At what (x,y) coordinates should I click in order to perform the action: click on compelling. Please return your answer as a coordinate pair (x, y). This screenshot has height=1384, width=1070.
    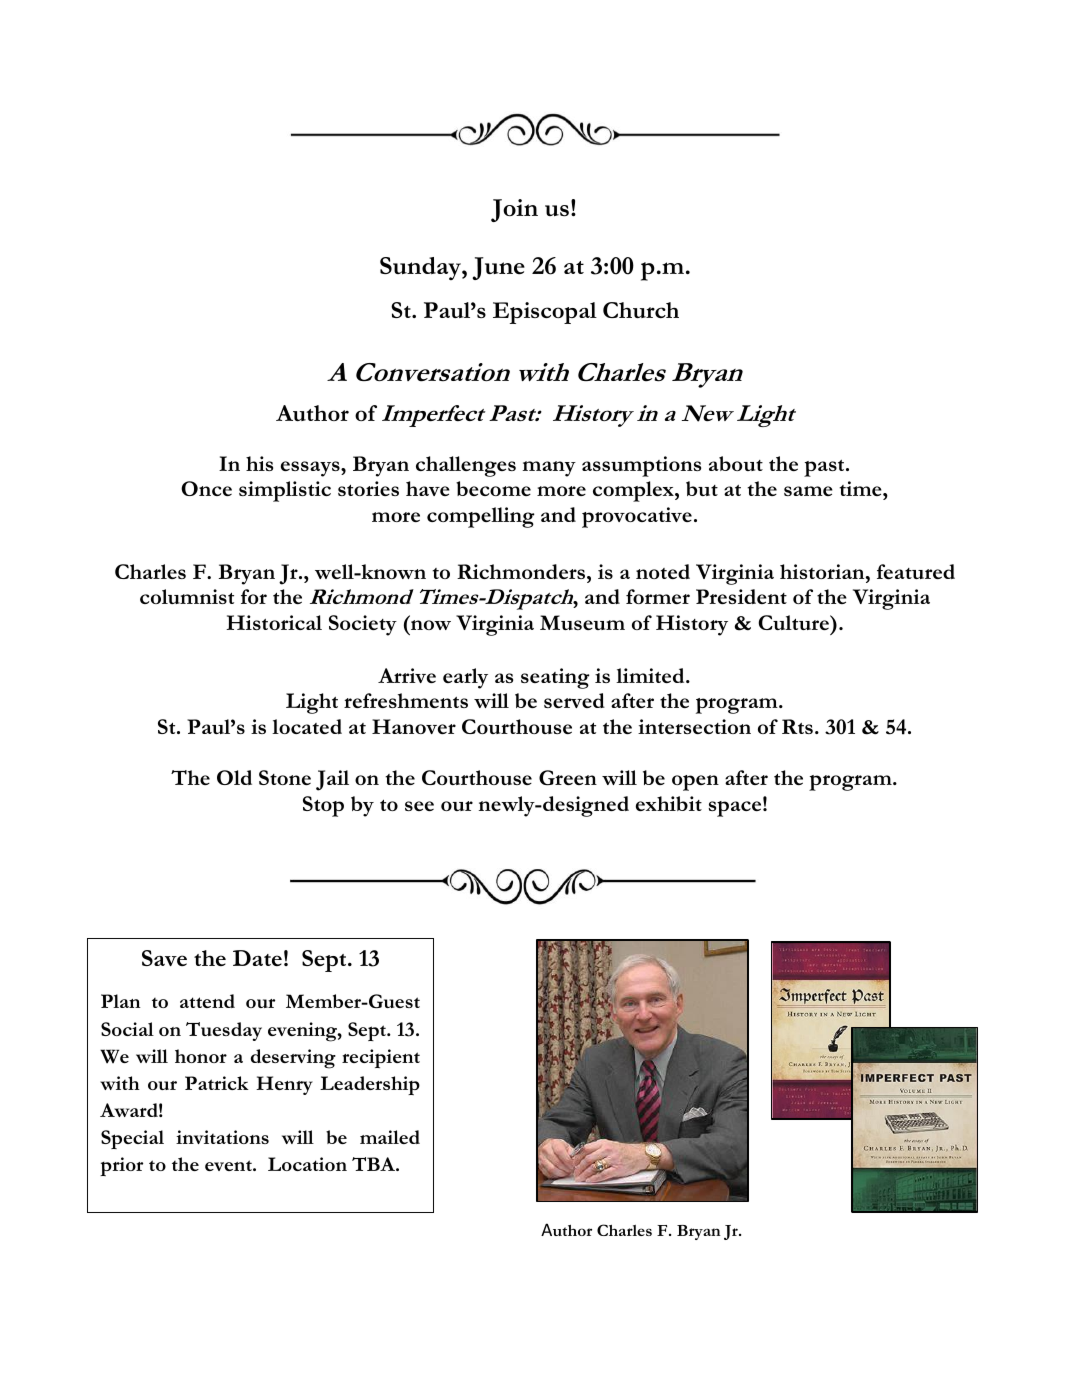
    Looking at the image, I should click on (481, 517).
